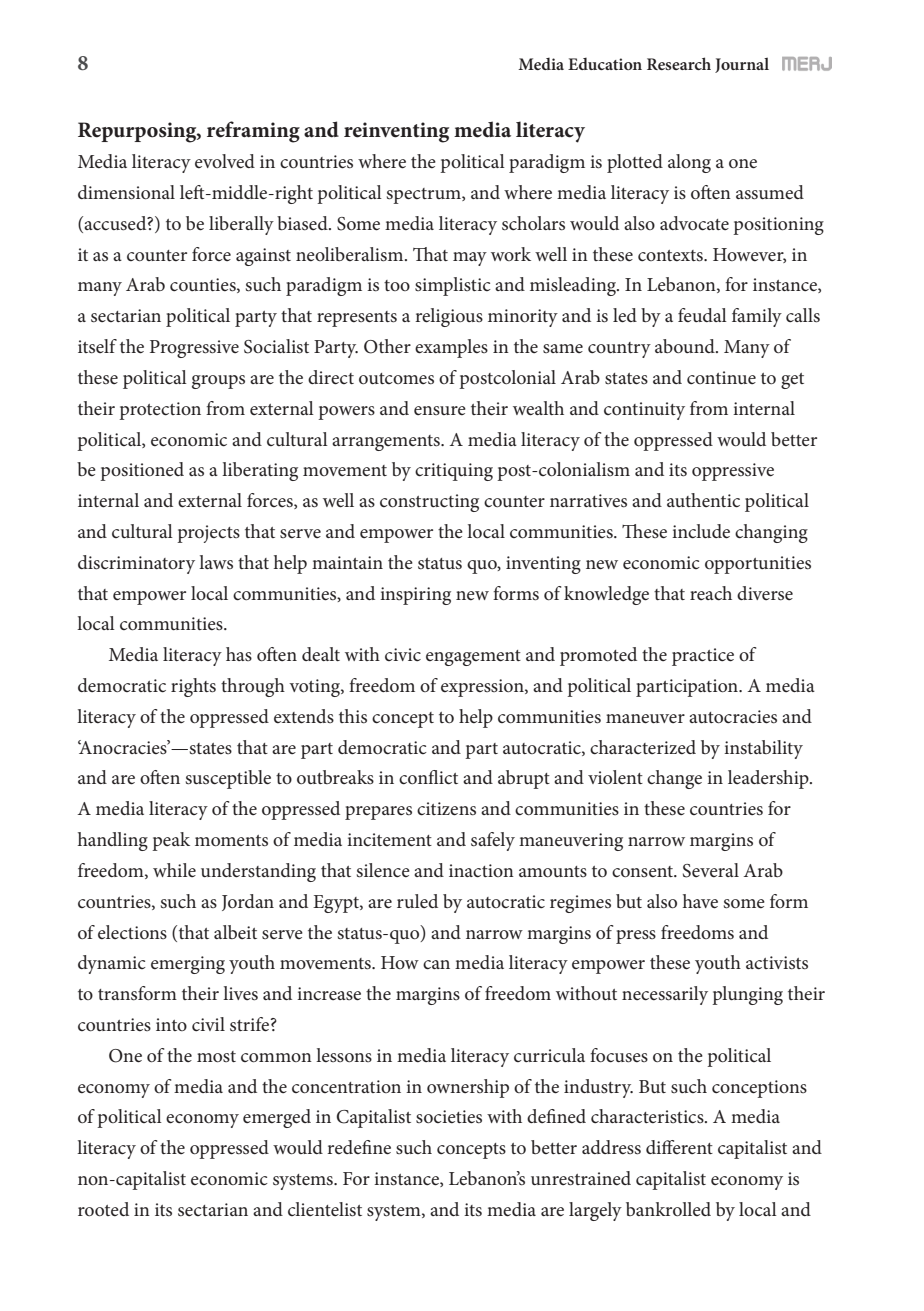 The image size is (924, 1311). What do you see at coordinates (253, 132) in the screenshot?
I see `reframing` at bounding box center [253, 132].
